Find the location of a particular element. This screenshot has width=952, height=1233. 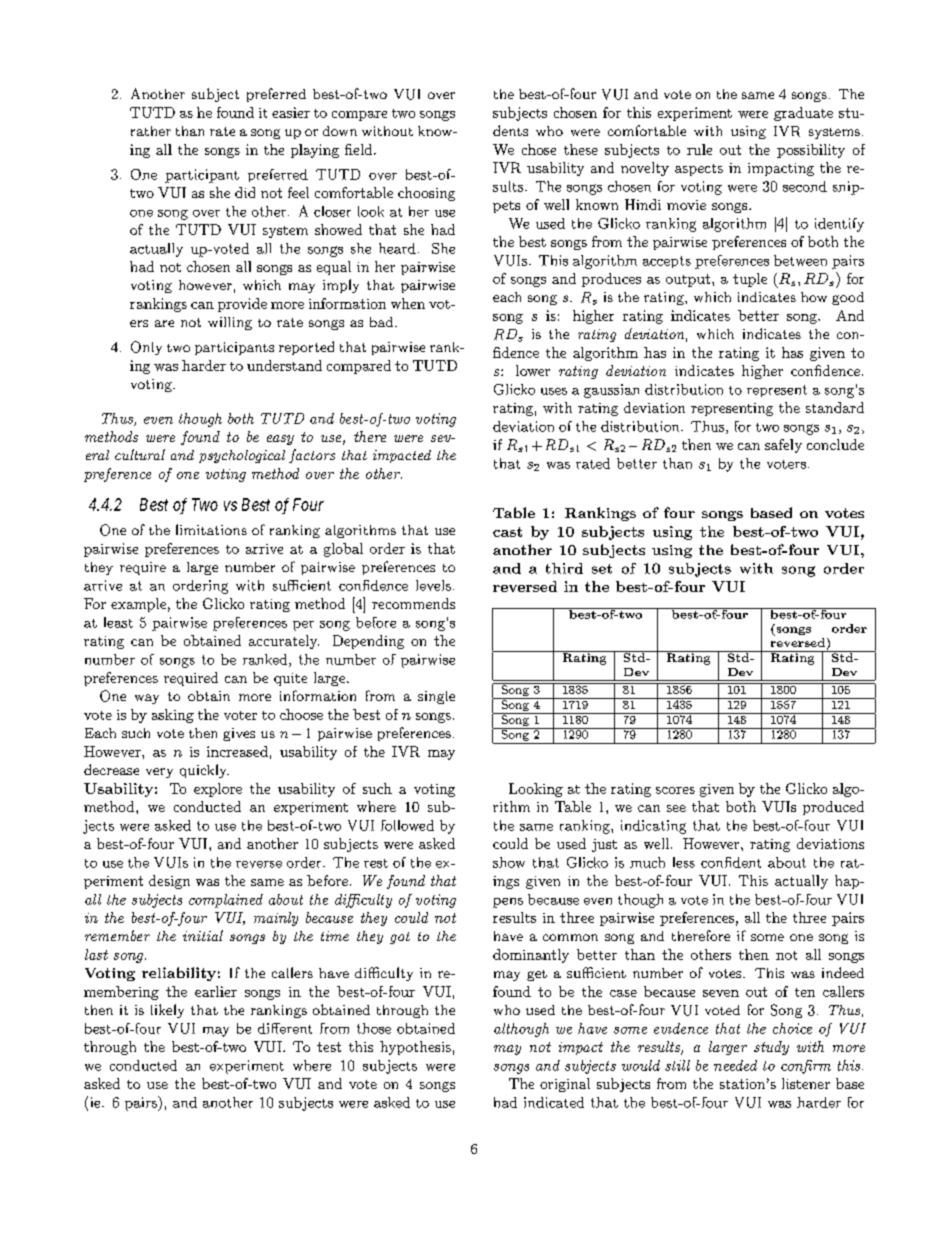

quickly is located at coordinates (204, 771).
